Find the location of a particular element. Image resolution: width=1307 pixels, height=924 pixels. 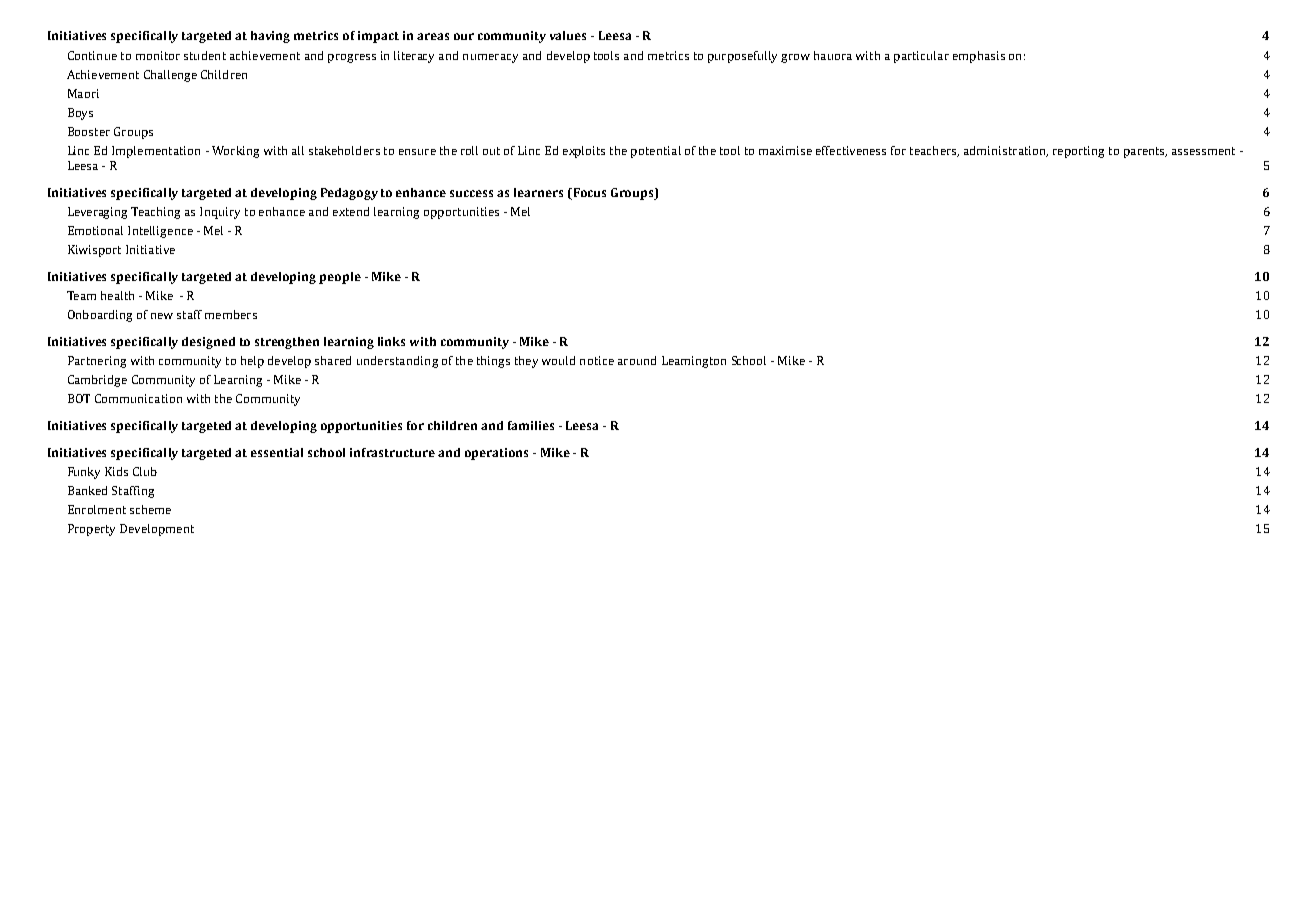

student is located at coordinates (205, 55).
